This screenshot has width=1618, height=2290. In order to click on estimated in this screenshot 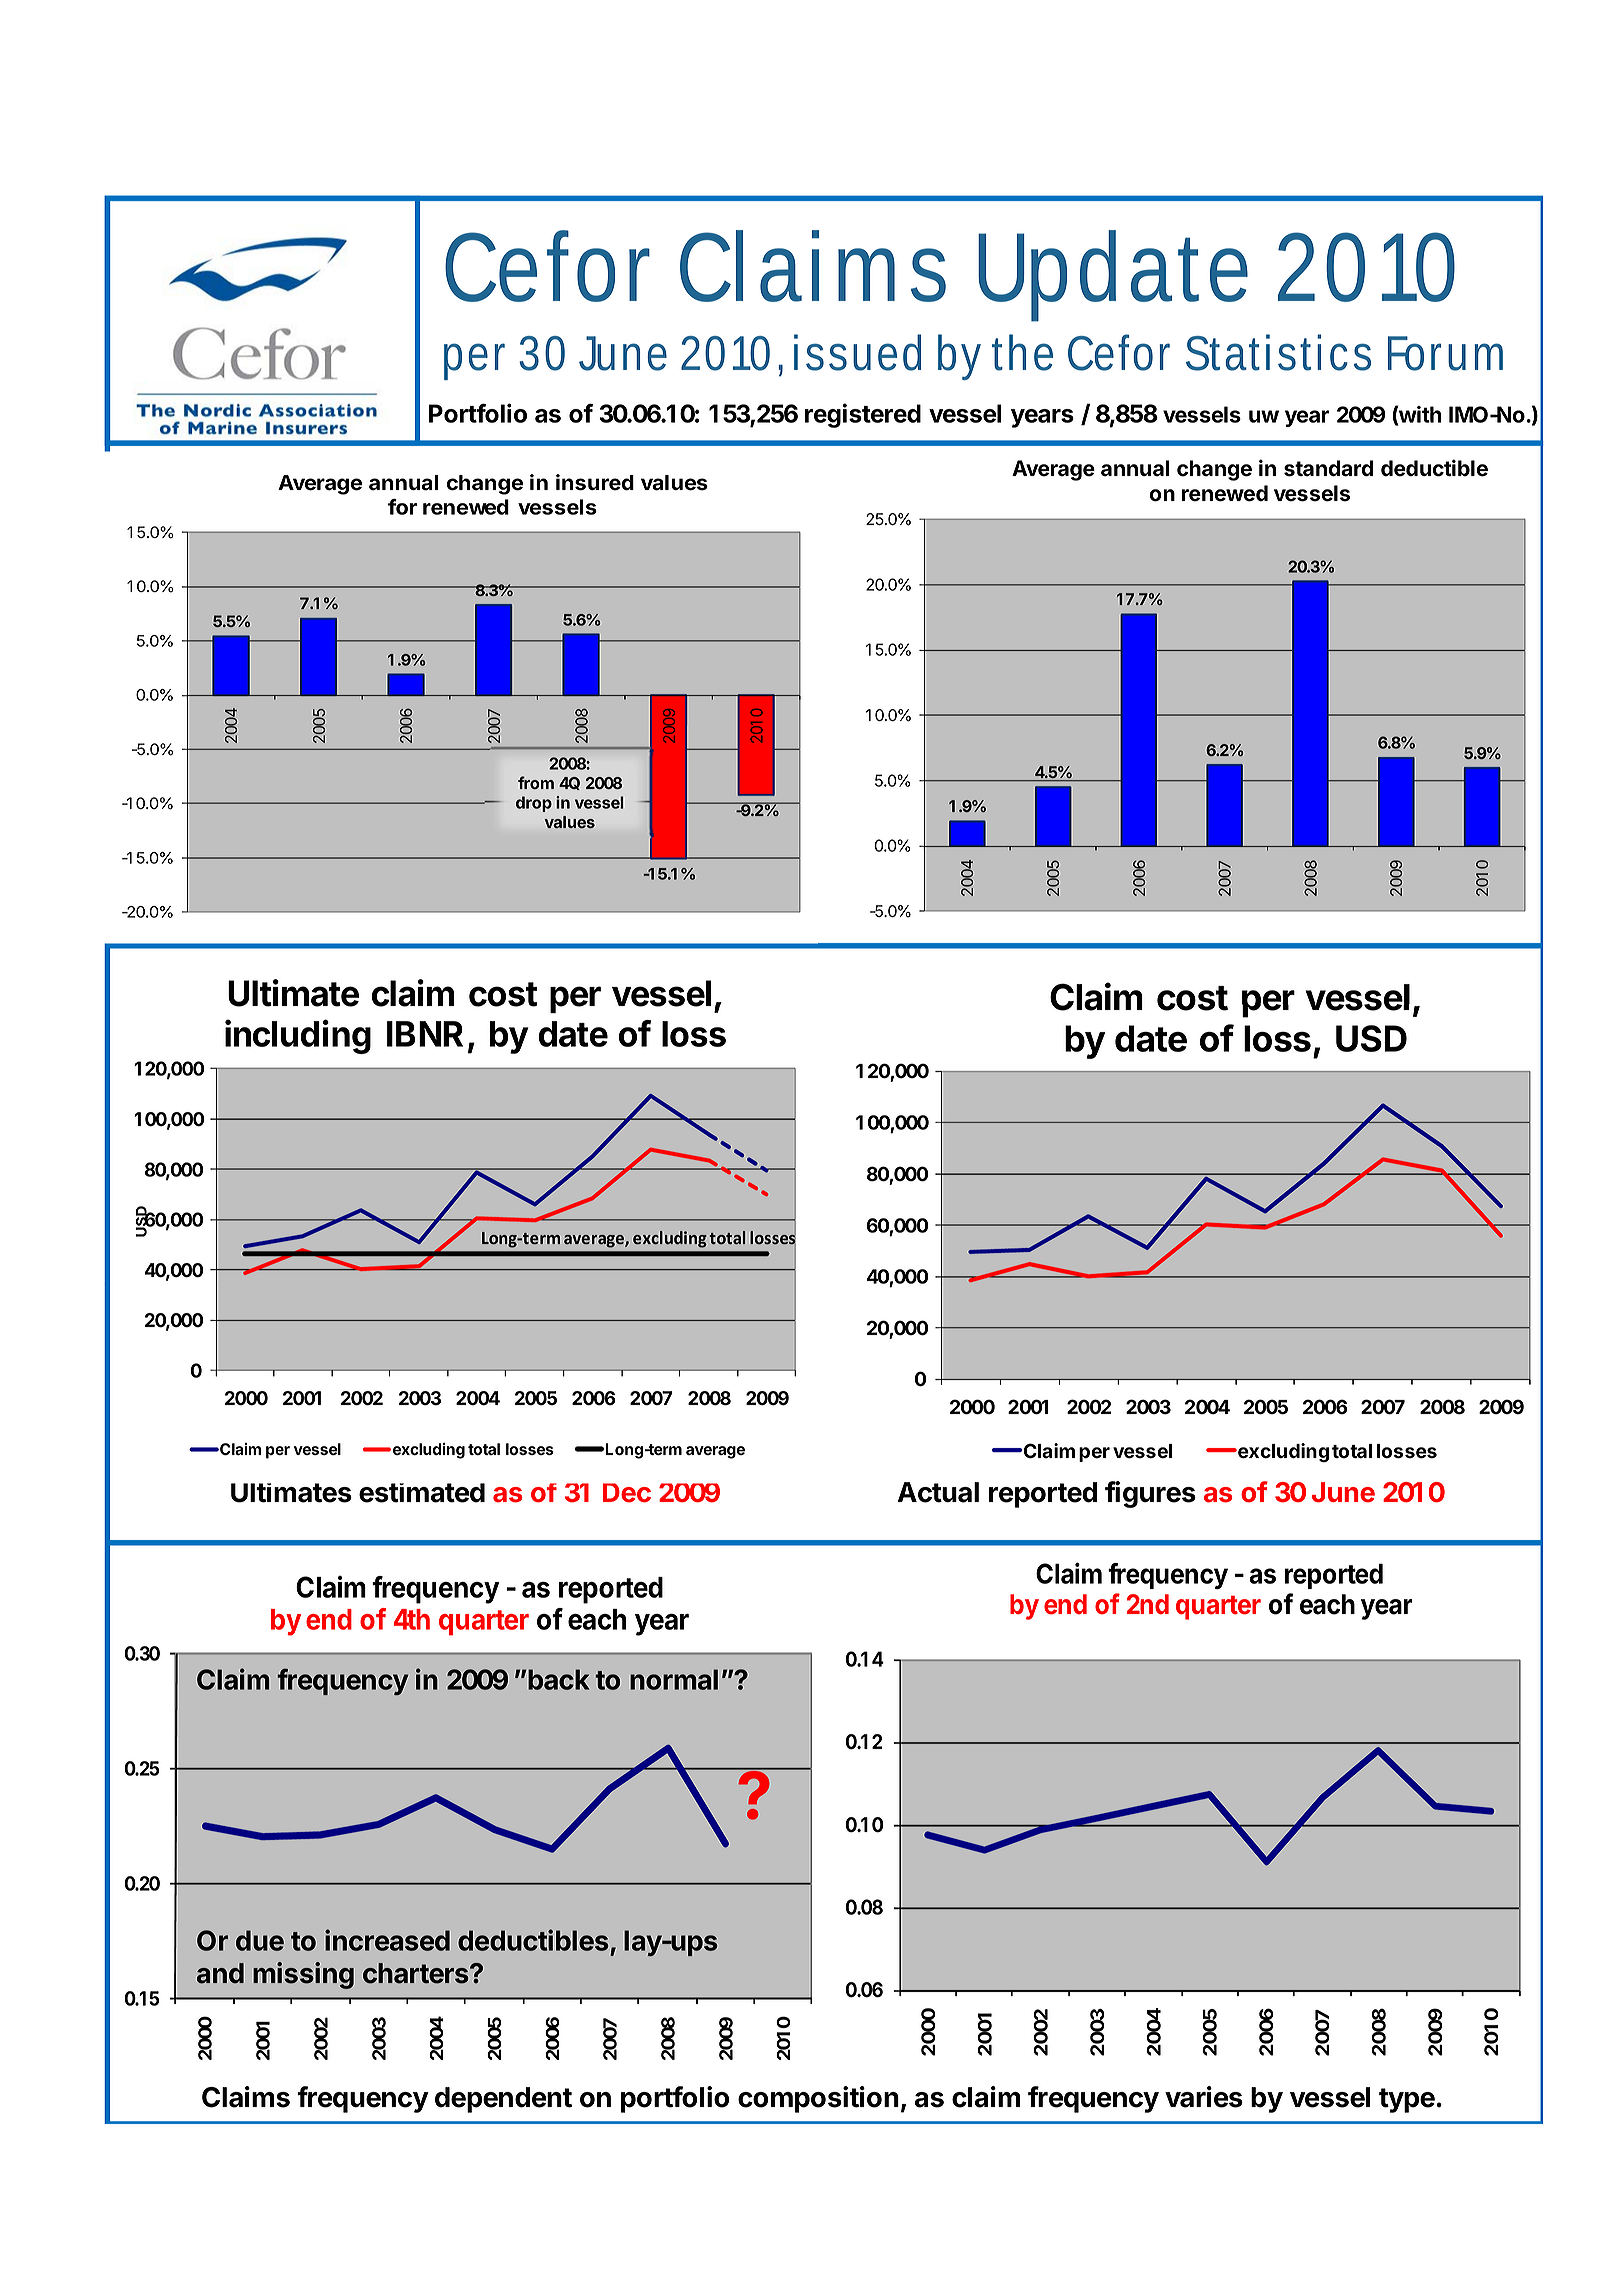, I will do `click(422, 1493)`.
